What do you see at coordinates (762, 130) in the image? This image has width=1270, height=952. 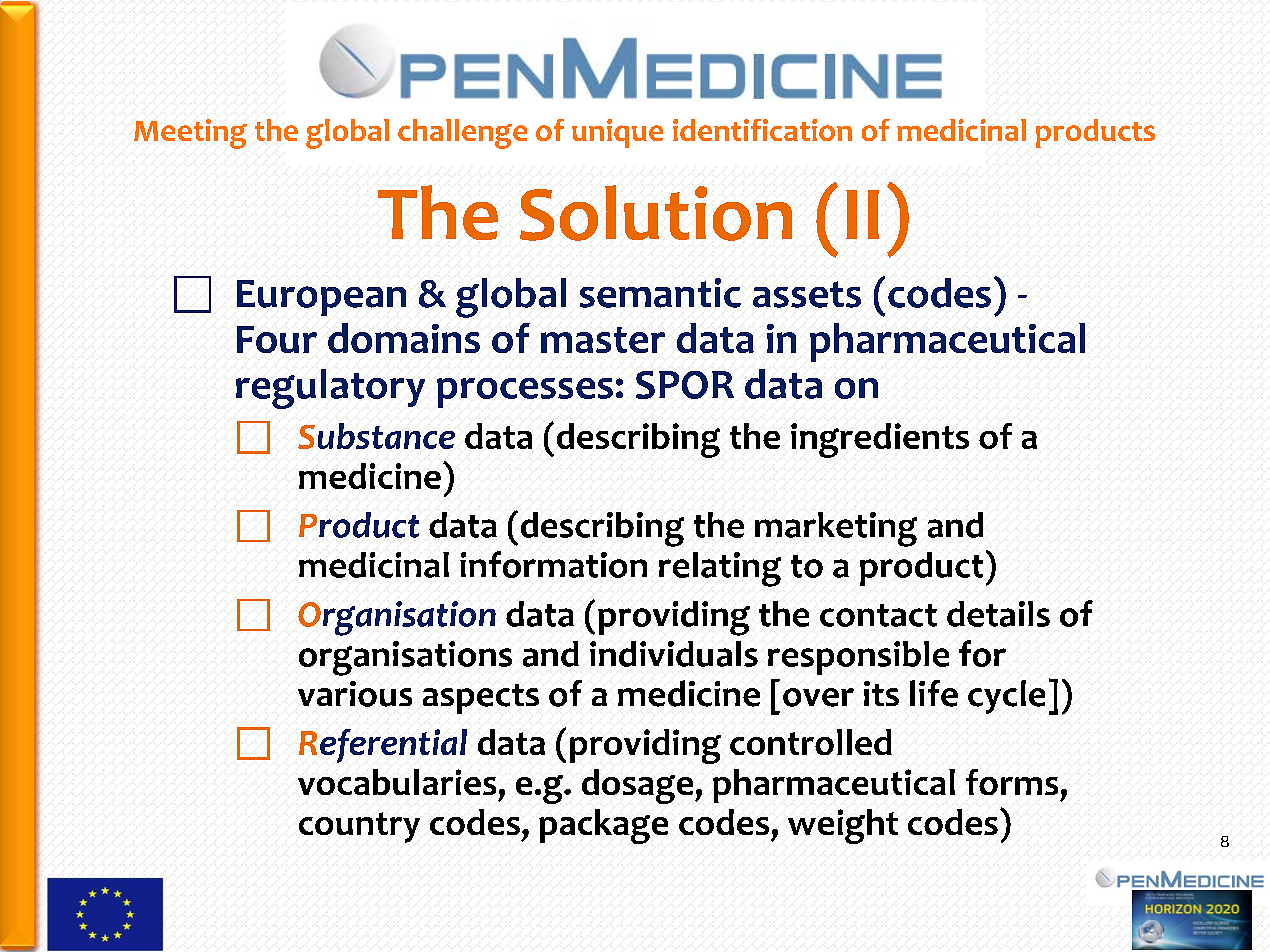 I see `identification` at bounding box center [762, 130].
